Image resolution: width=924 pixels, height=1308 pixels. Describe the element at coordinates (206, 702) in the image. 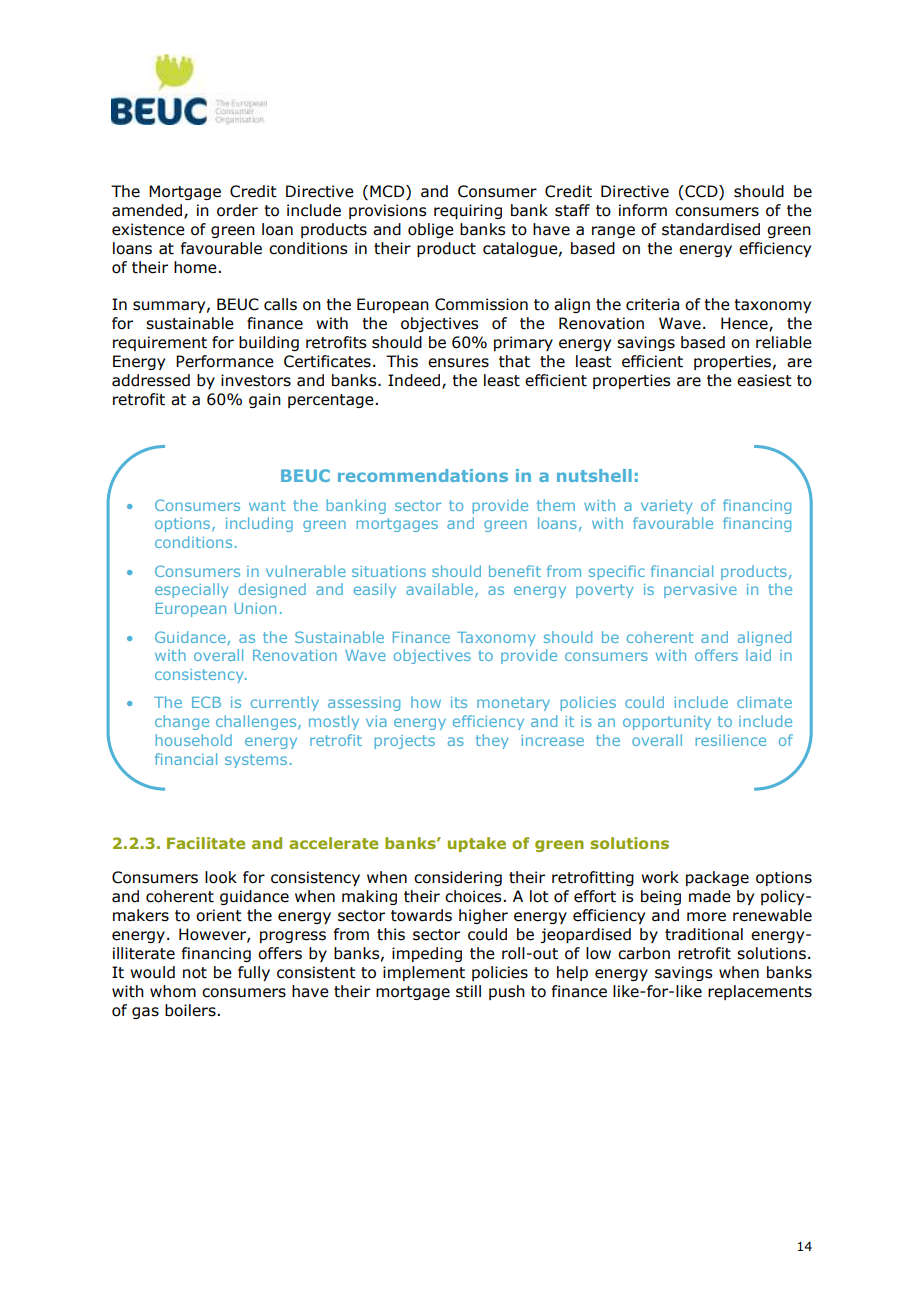

I see `ECB` at that location.
